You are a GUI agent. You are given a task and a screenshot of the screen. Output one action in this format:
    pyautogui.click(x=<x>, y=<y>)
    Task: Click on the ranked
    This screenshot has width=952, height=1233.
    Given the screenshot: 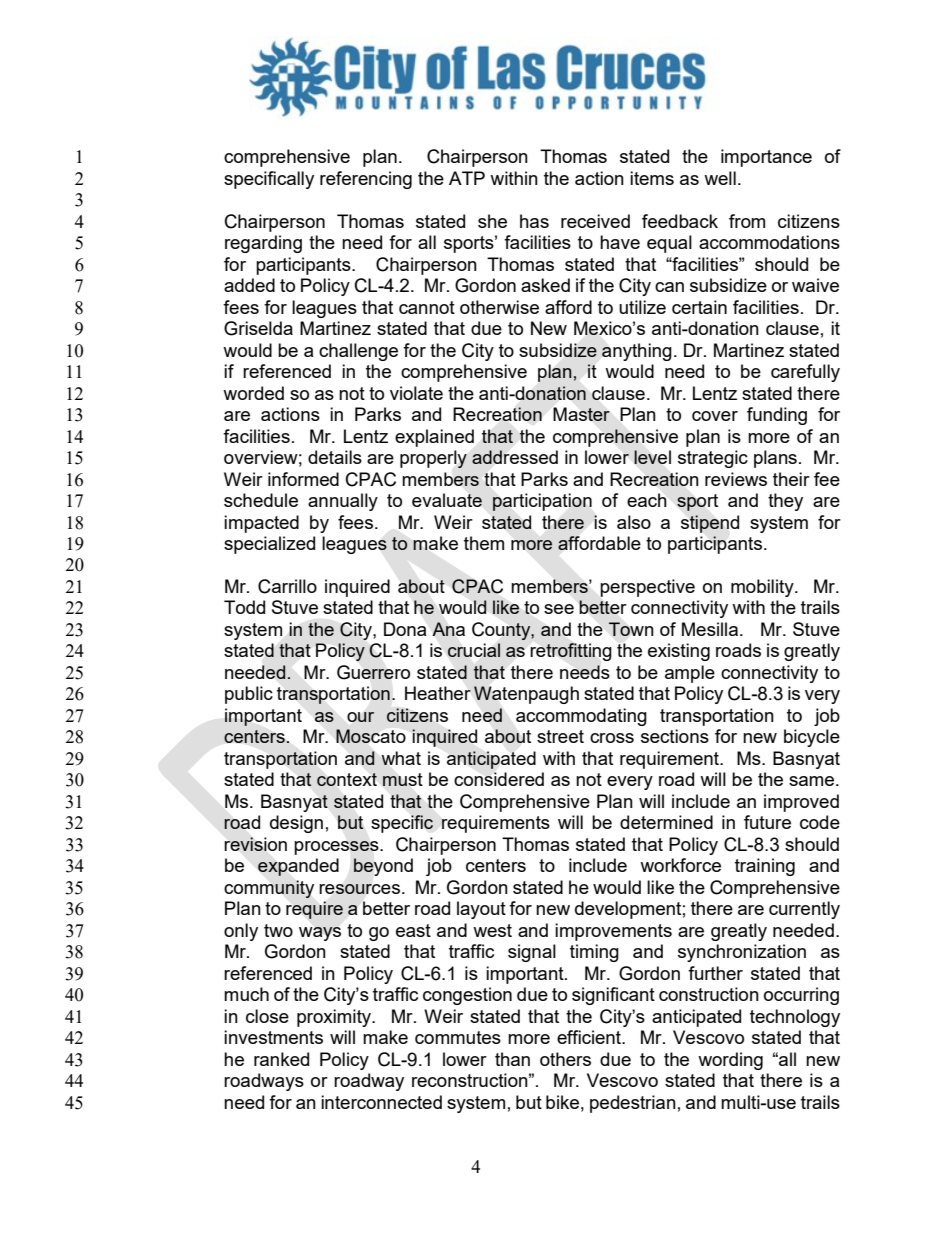 What is the action you would take?
    pyautogui.click(x=281, y=1059)
